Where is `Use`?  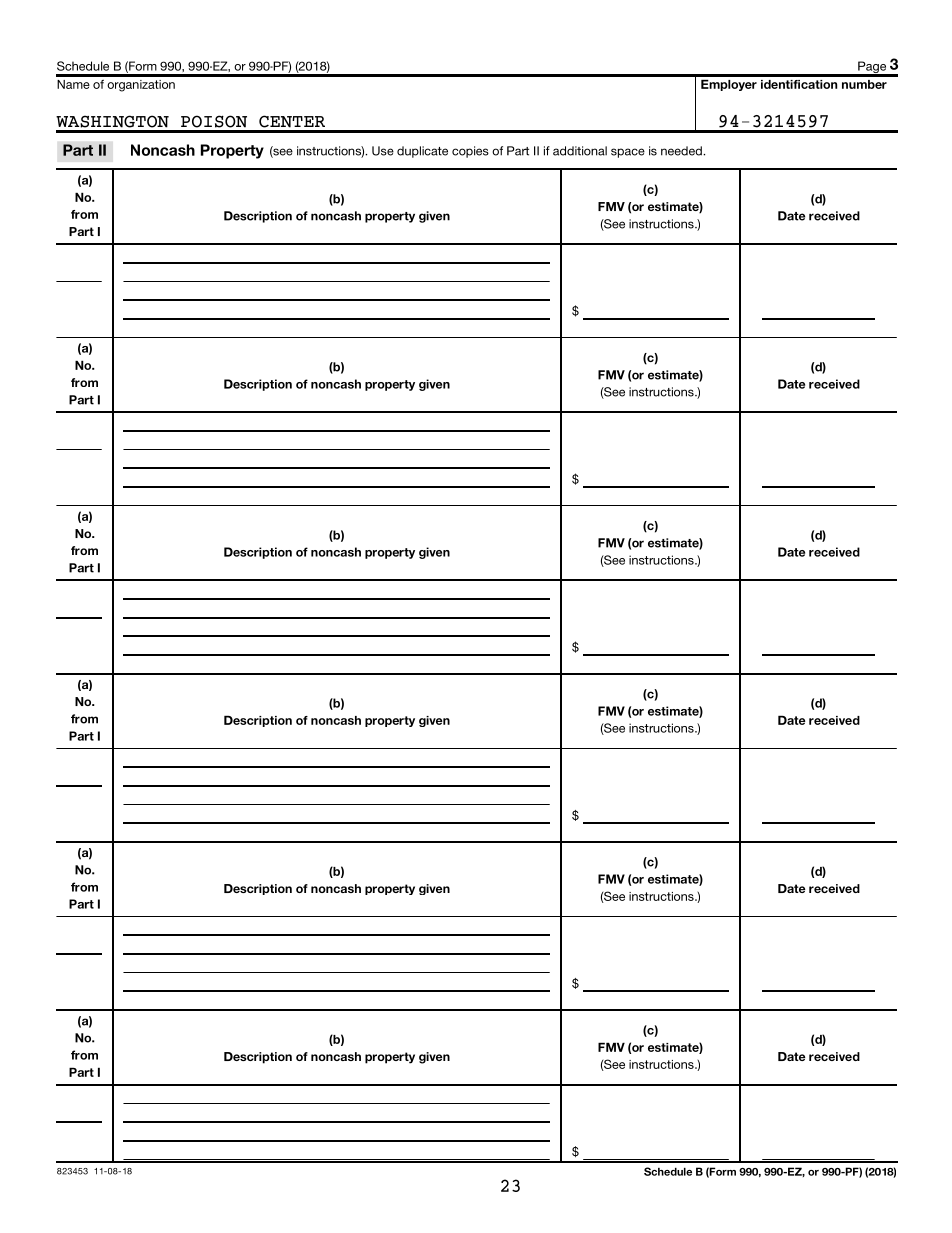
Use is located at coordinates (383, 151).
